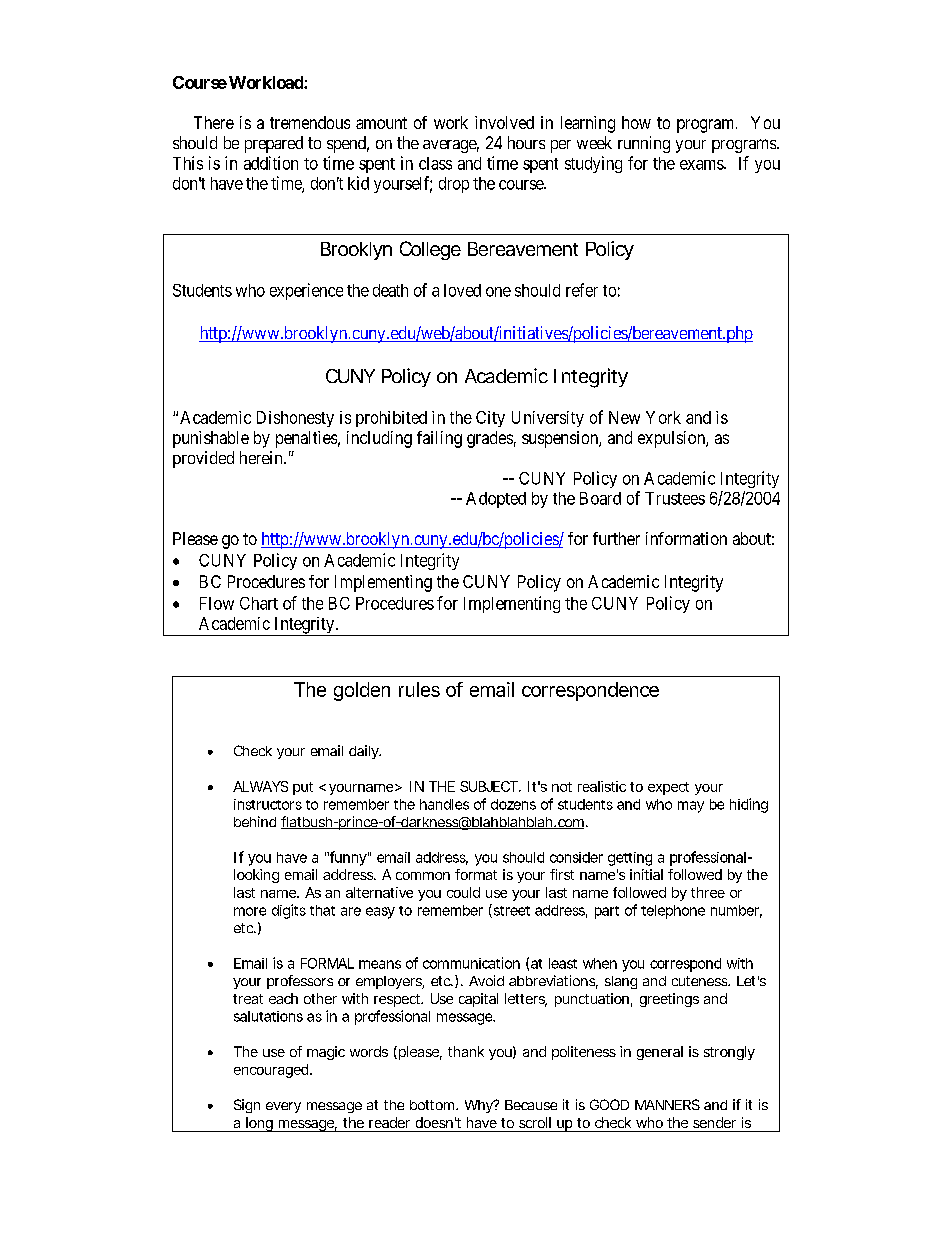 The width and height of the image is (952, 1233). What do you see at coordinates (668, 788) in the image?
I see `expect` at bounding box center [668, 788].
